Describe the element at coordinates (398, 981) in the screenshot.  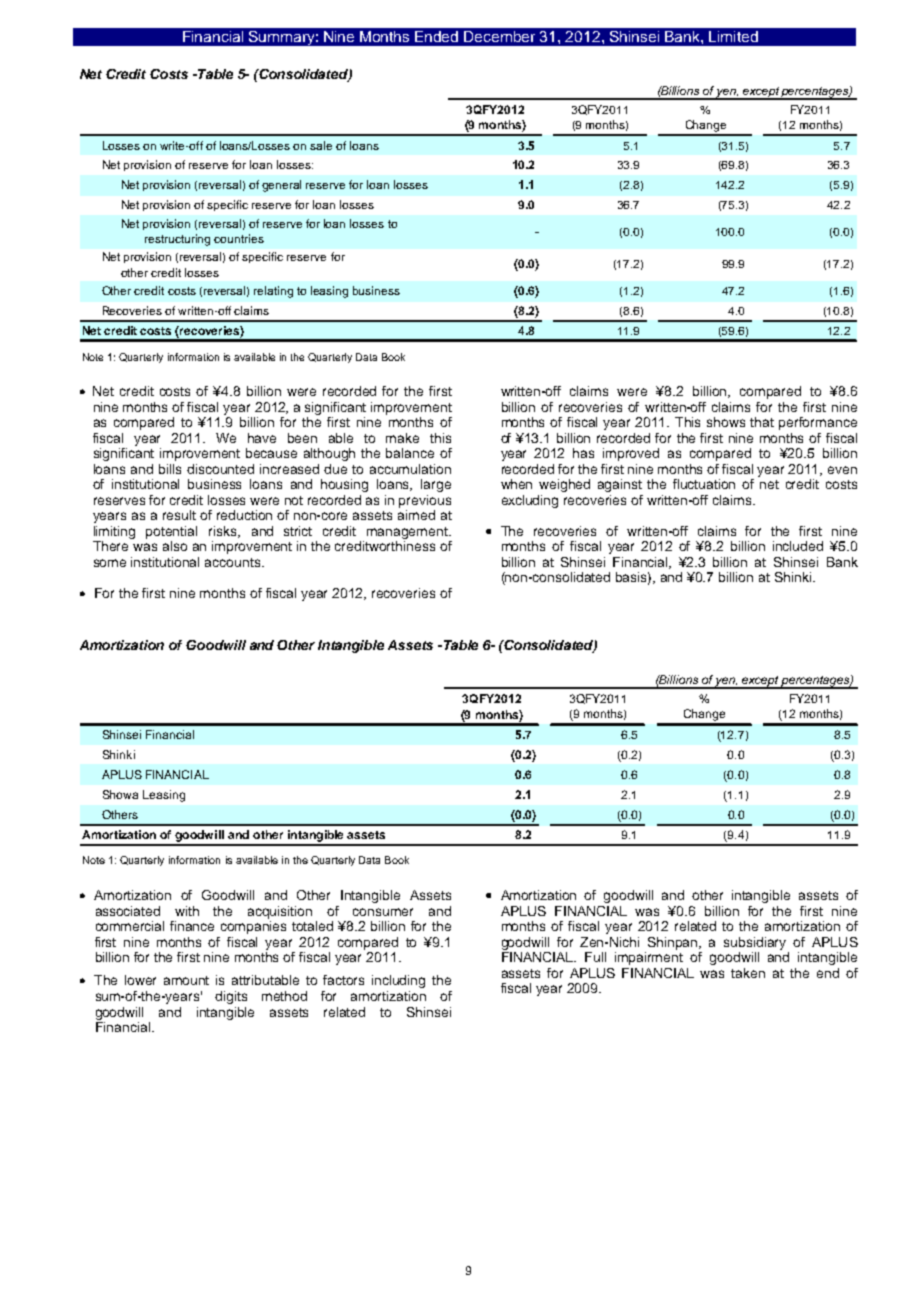
I see `including` at that location.
